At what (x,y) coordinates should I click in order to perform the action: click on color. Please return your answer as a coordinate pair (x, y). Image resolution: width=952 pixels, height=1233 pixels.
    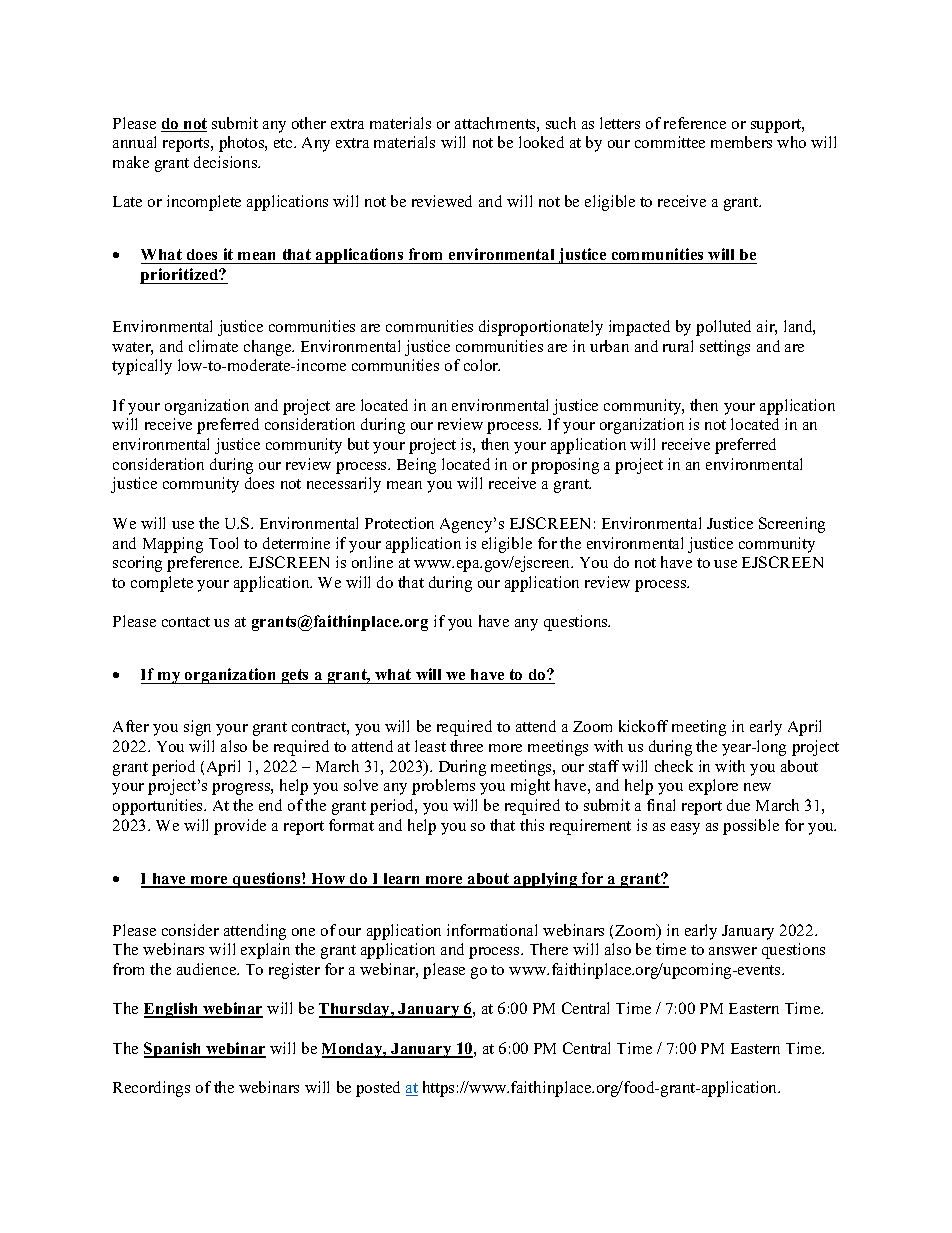
    Looking at the image, I should click on (482, 365).
